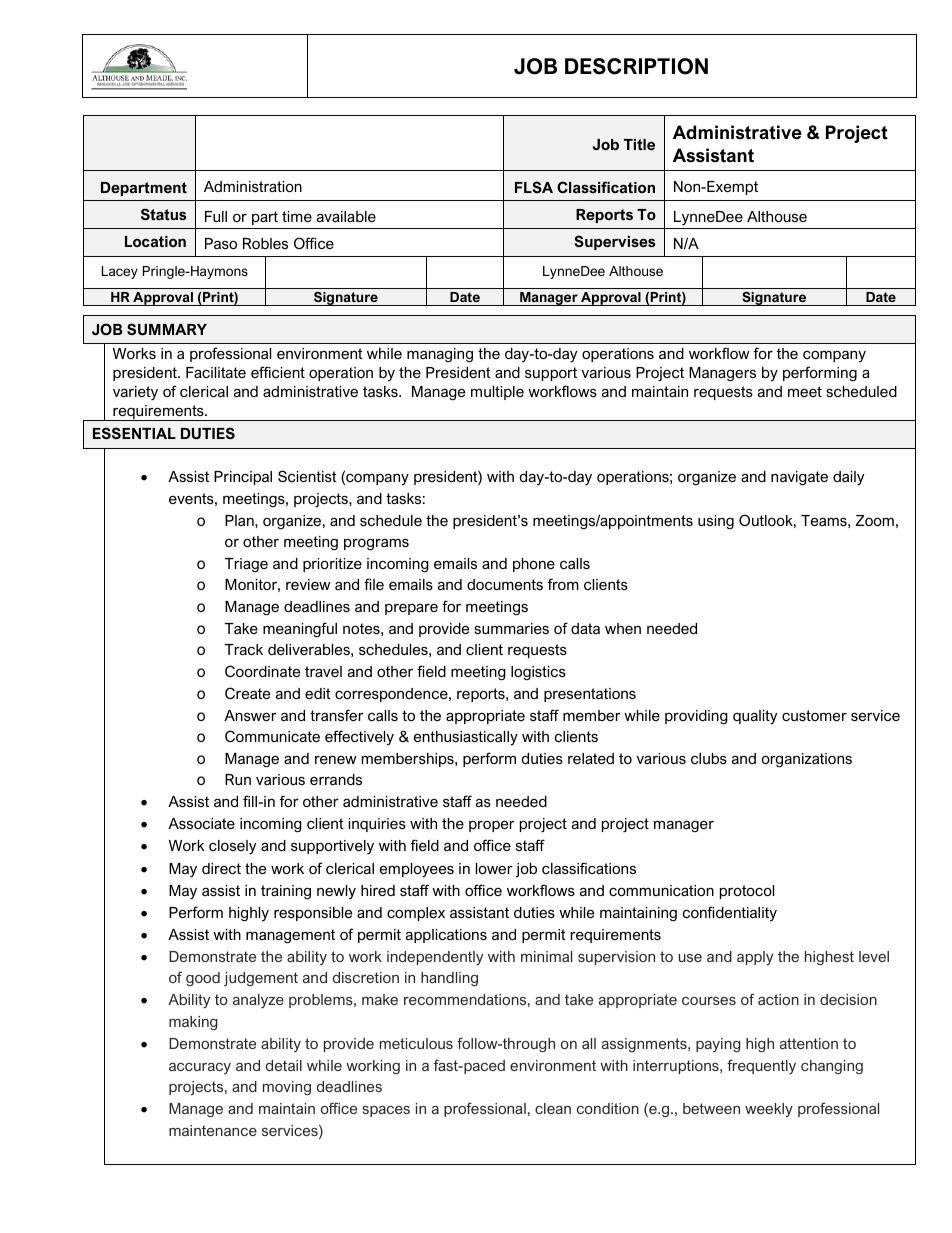 This screenshot has width=952, height=1233. I want to click on direct, so click(221, 868).
